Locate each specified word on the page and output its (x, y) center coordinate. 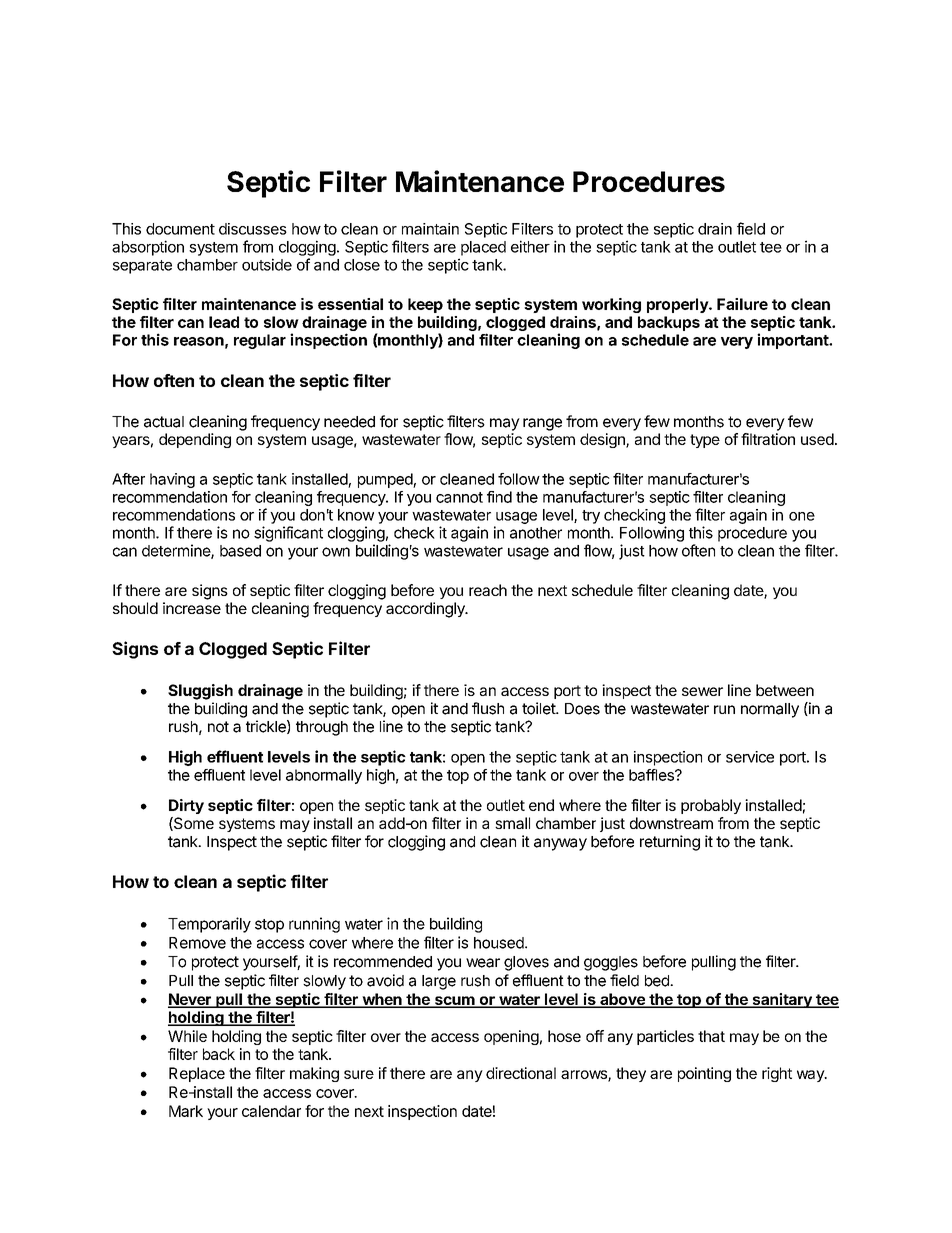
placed (483, 248)
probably (711, 806)
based (240, 551)
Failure (742, 304)
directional (521, 1073)
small (512, 823)
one (802, 516)
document (180, 229)
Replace (197, 1074)
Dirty (186, 806)
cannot (459, 497)
